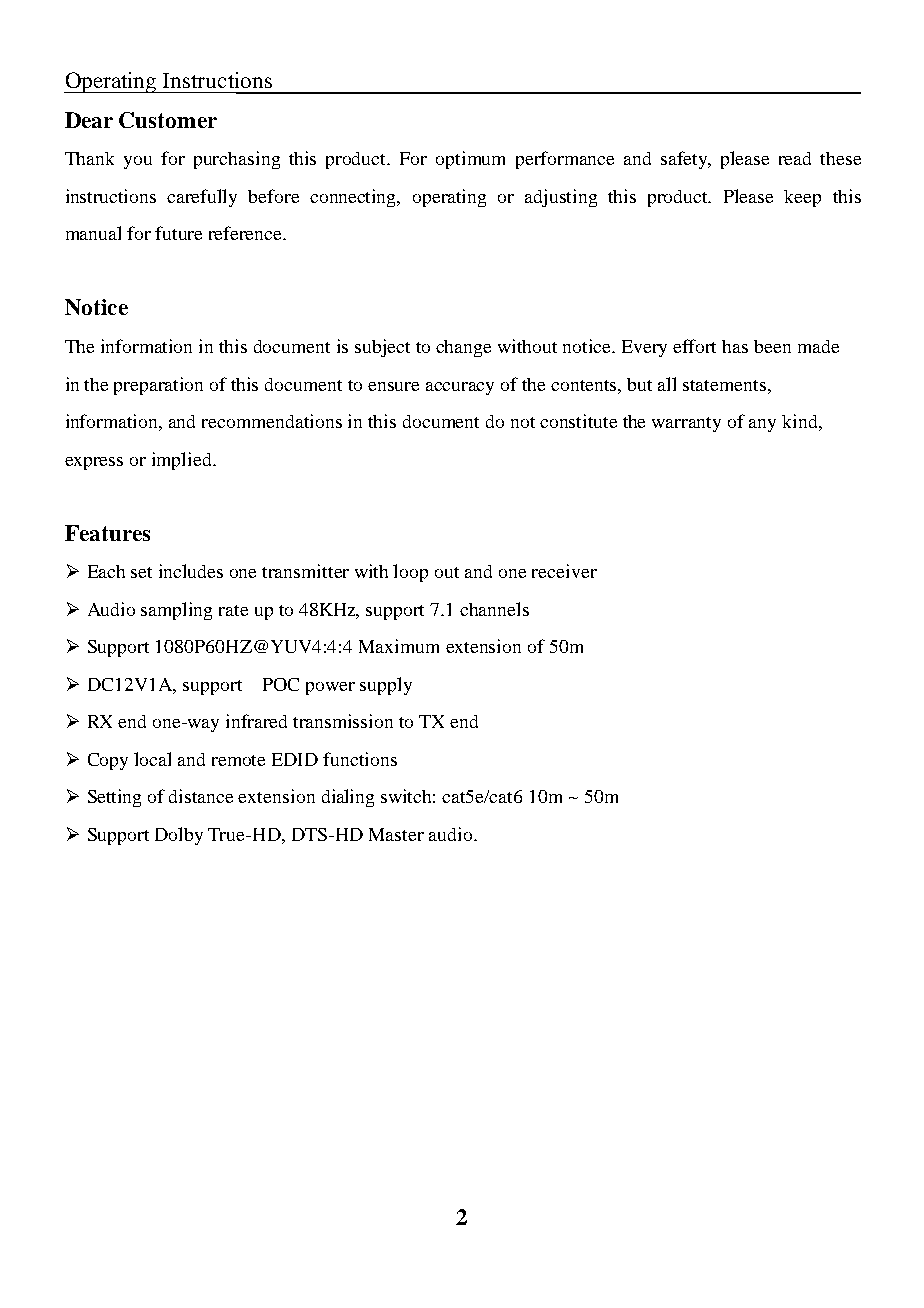 This document has height=1308, width=924. Describe the element at coordinates (396, 834) in the document. I see `Master` at that location.
